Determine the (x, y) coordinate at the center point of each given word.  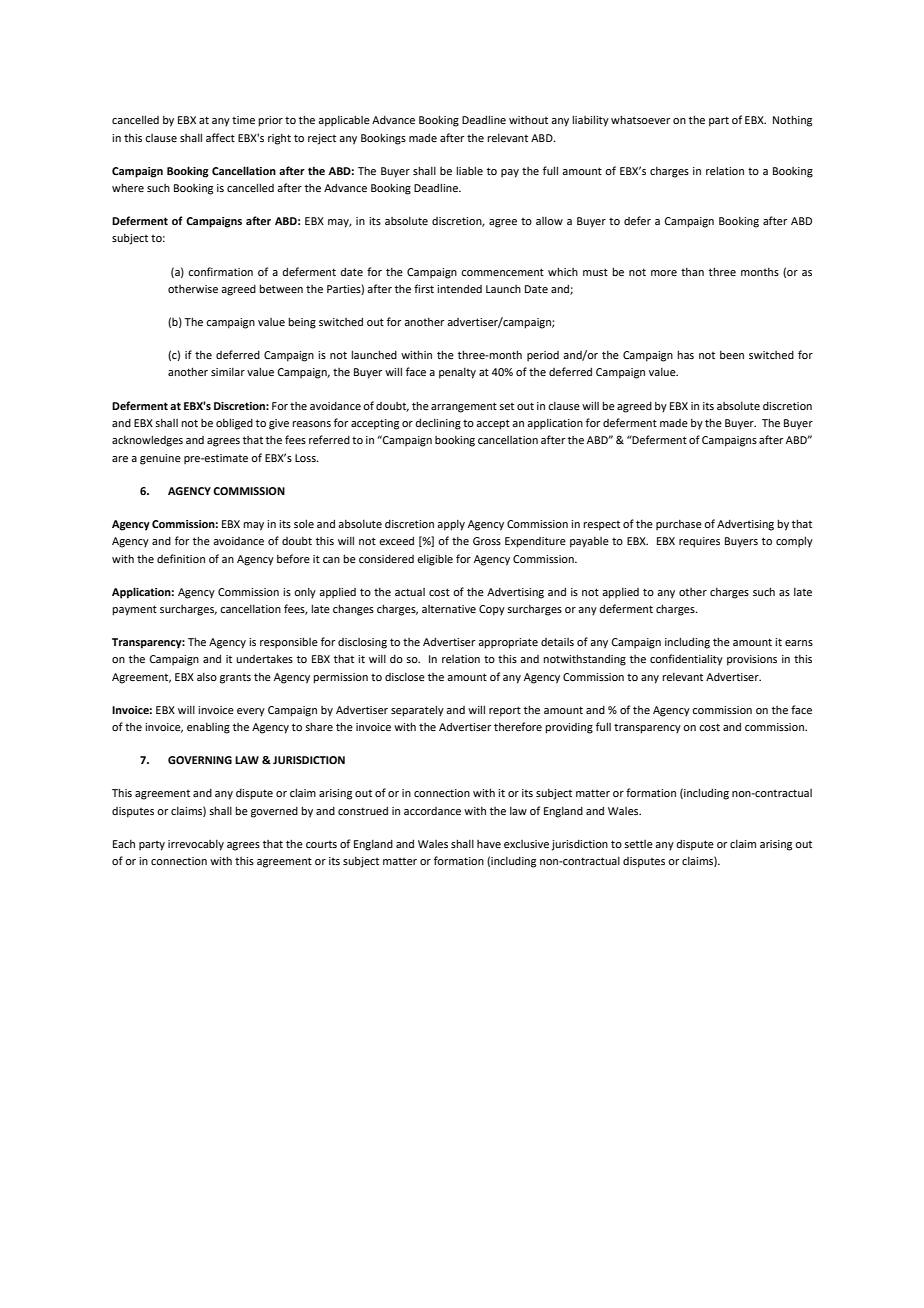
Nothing (792, 121)
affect (220, 137)
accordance (432, 811)
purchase (679, 525)
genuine (160, 459)
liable (469, 170)
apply (451, 525)
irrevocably (196, 845)
